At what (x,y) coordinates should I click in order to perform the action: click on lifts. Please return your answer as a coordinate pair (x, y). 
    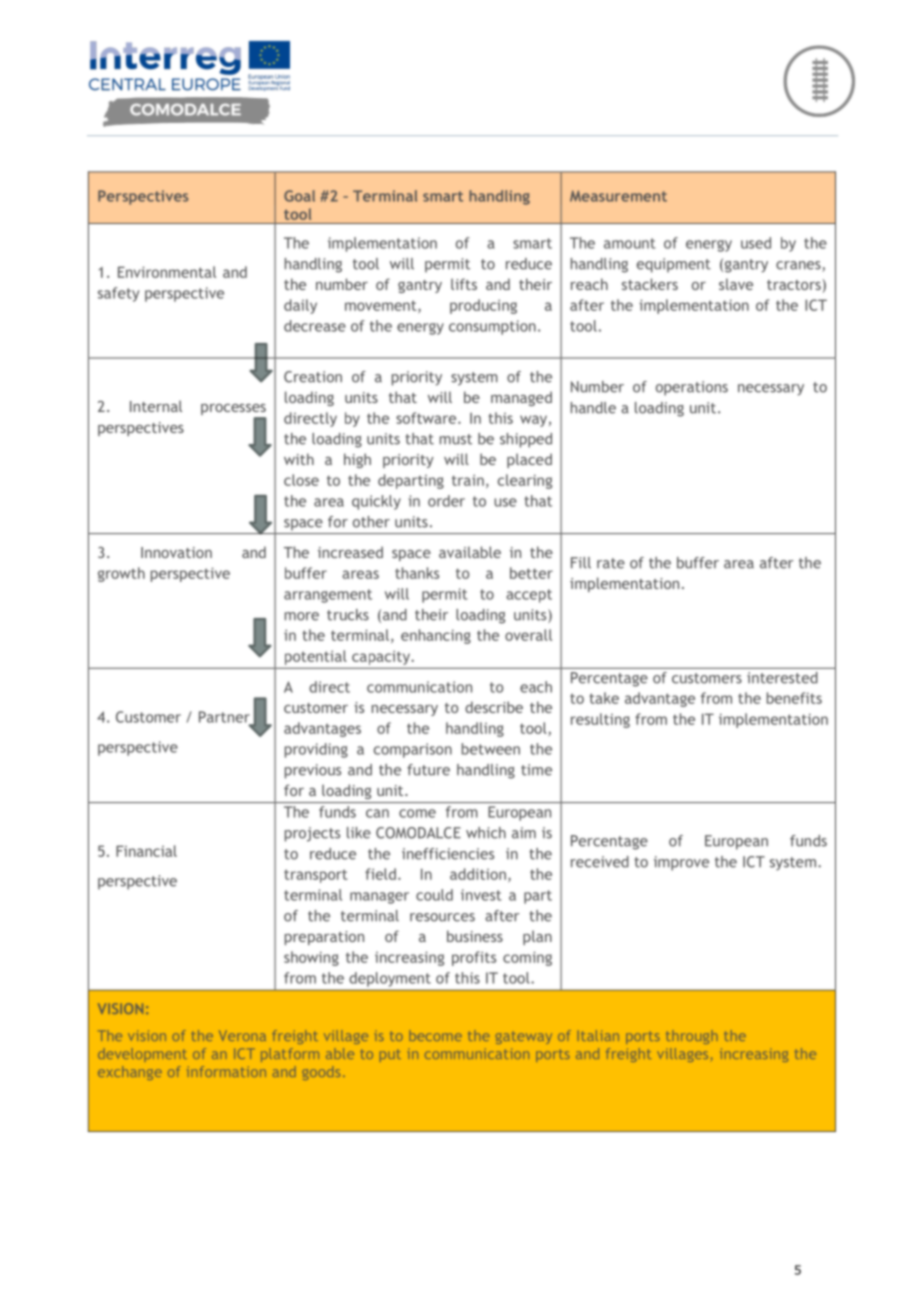
    Looking at the image, I should click on (464, 284).
